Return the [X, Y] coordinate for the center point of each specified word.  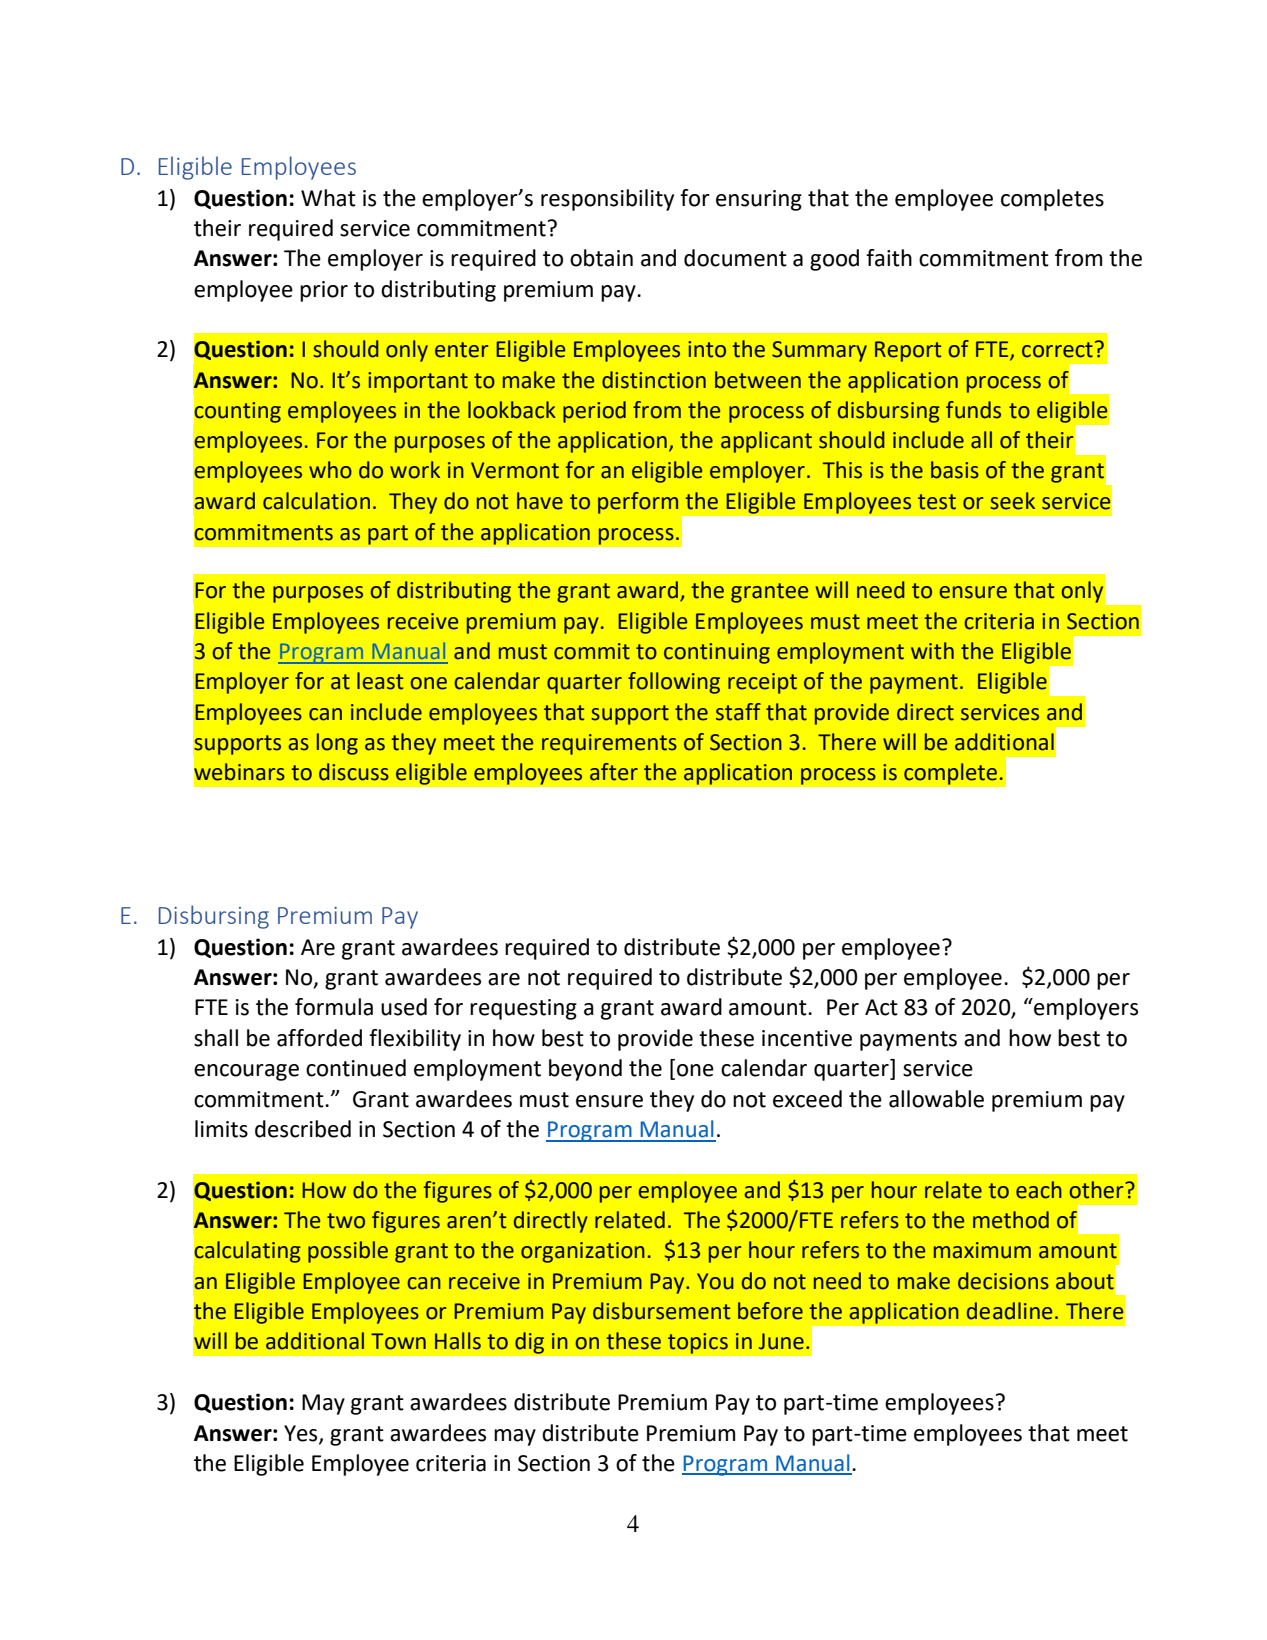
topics [697, 1343]
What [328, 198]
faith [889, 258]
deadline [1009, 1311]
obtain [601, 258]
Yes [302, 1434]
